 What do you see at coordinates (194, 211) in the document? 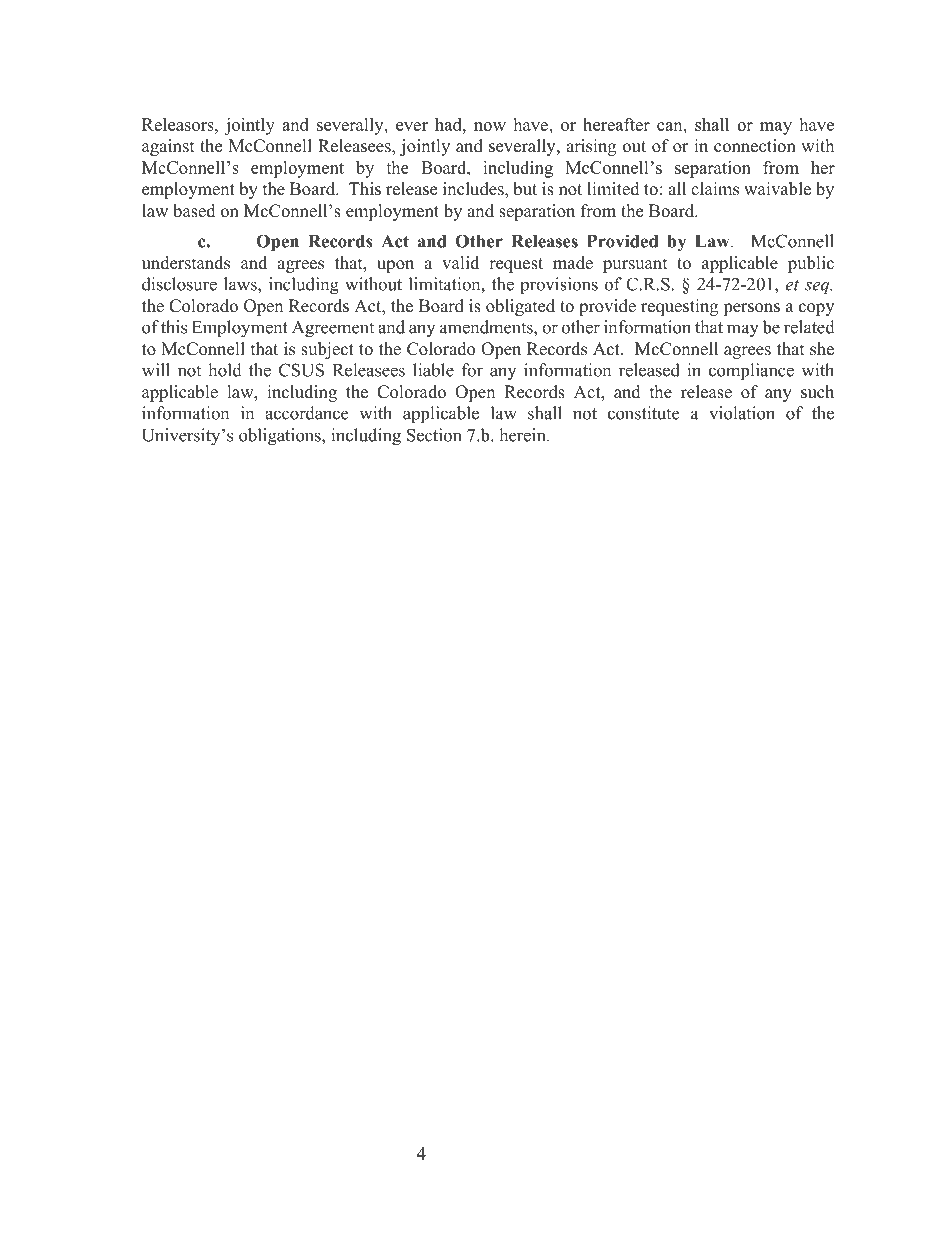
I see `based` at bounding box center [194, 211].
